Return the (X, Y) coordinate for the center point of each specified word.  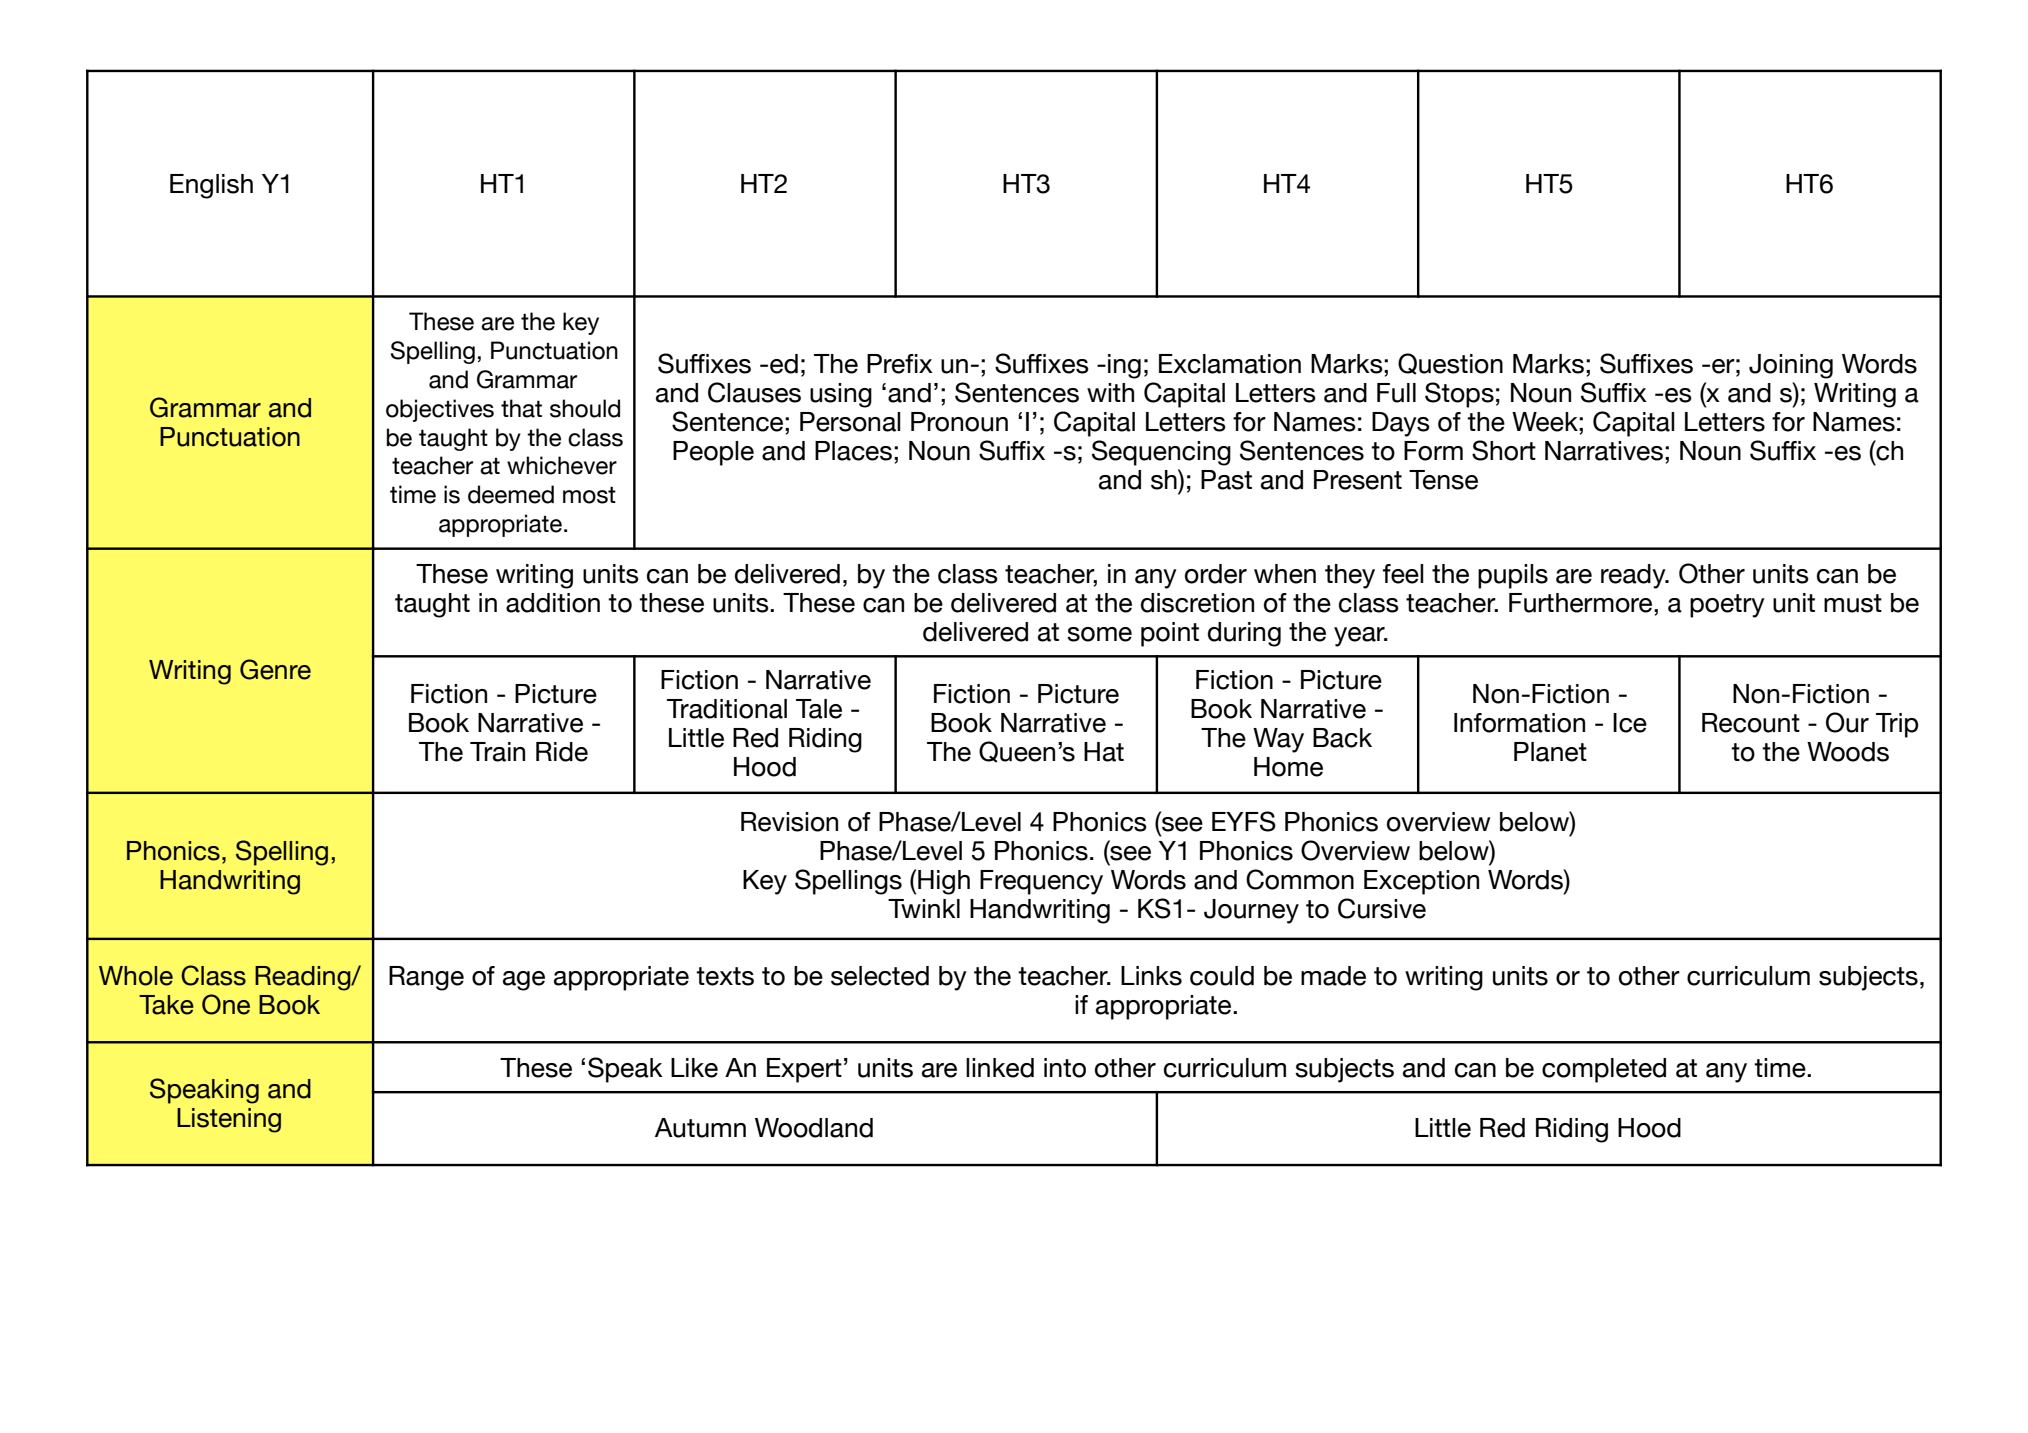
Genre (275, 669)
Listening (229, 1120)
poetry (1727, 606)
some (1099, 634)
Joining (1791, 366)
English (211, 186)
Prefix (900, 364)
